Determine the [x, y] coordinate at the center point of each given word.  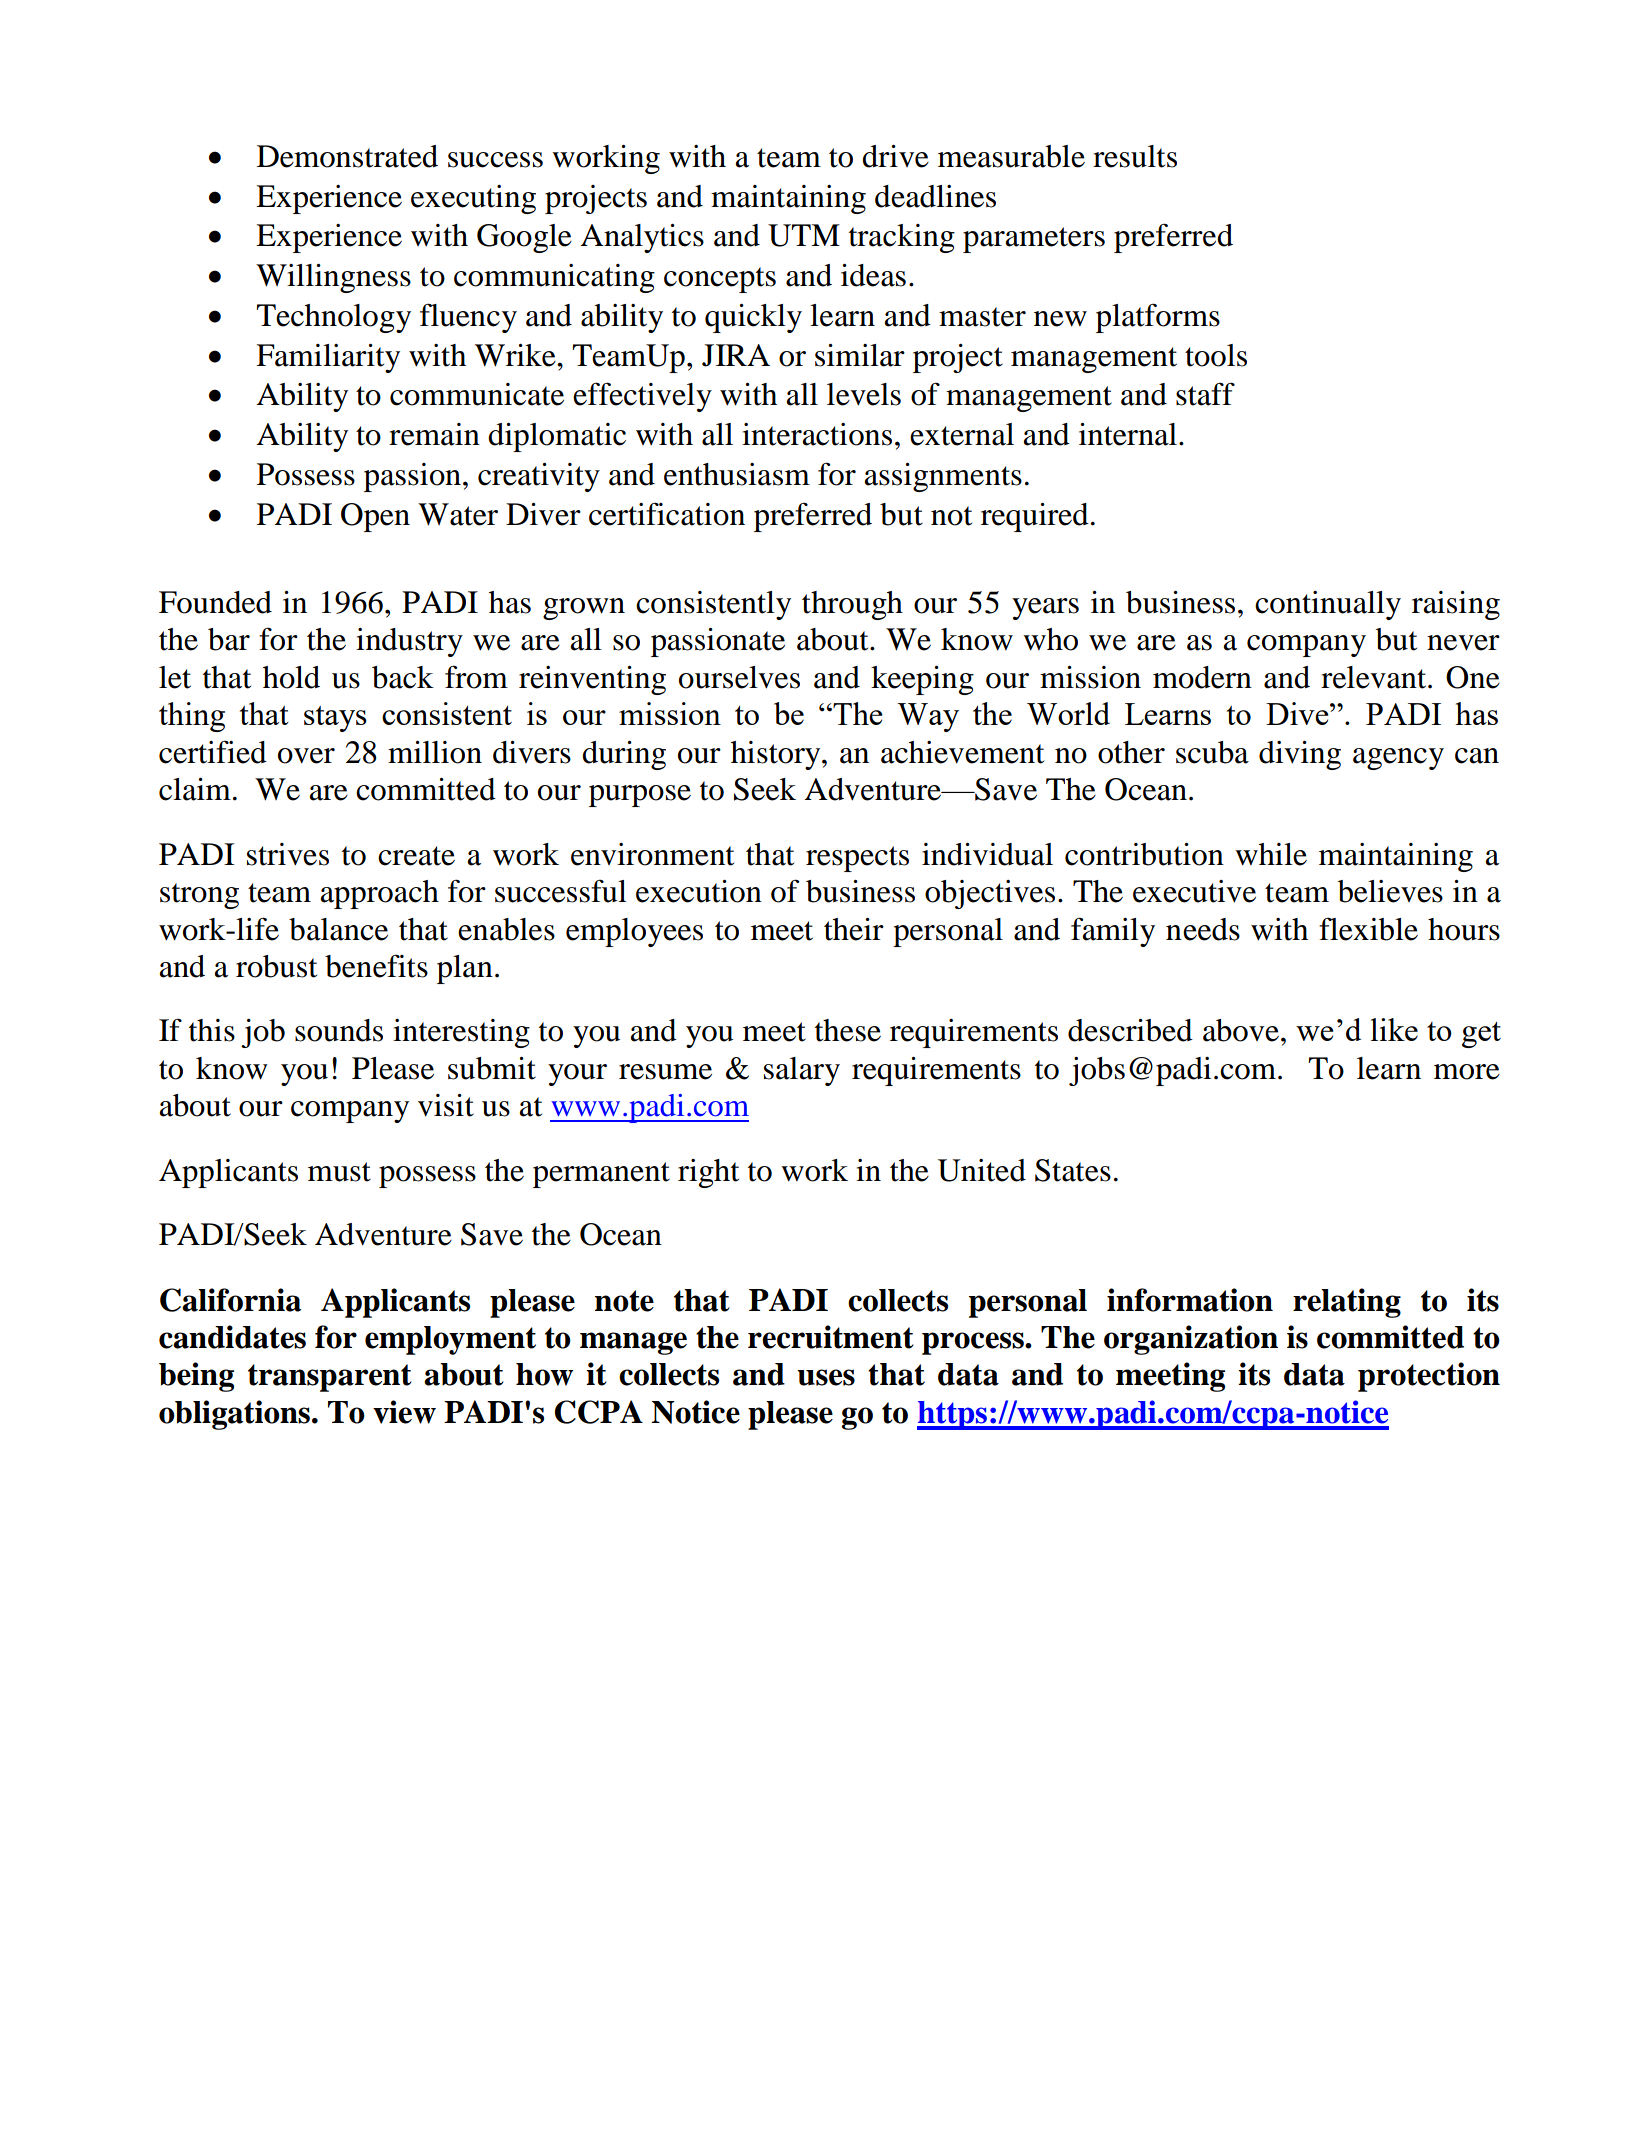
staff [1205, 394]
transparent [330, 1378]
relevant [1375, 677]
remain [434, 434]
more [1467, 1072]
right [708, 1173]
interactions [817, 434]
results [1135, 156]
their [854, 929]
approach [379, 894]
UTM [804, 235]
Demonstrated [347, 156]
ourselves [739, 677]
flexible [1368, 929]
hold [291, 677]
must [339, 1172]
